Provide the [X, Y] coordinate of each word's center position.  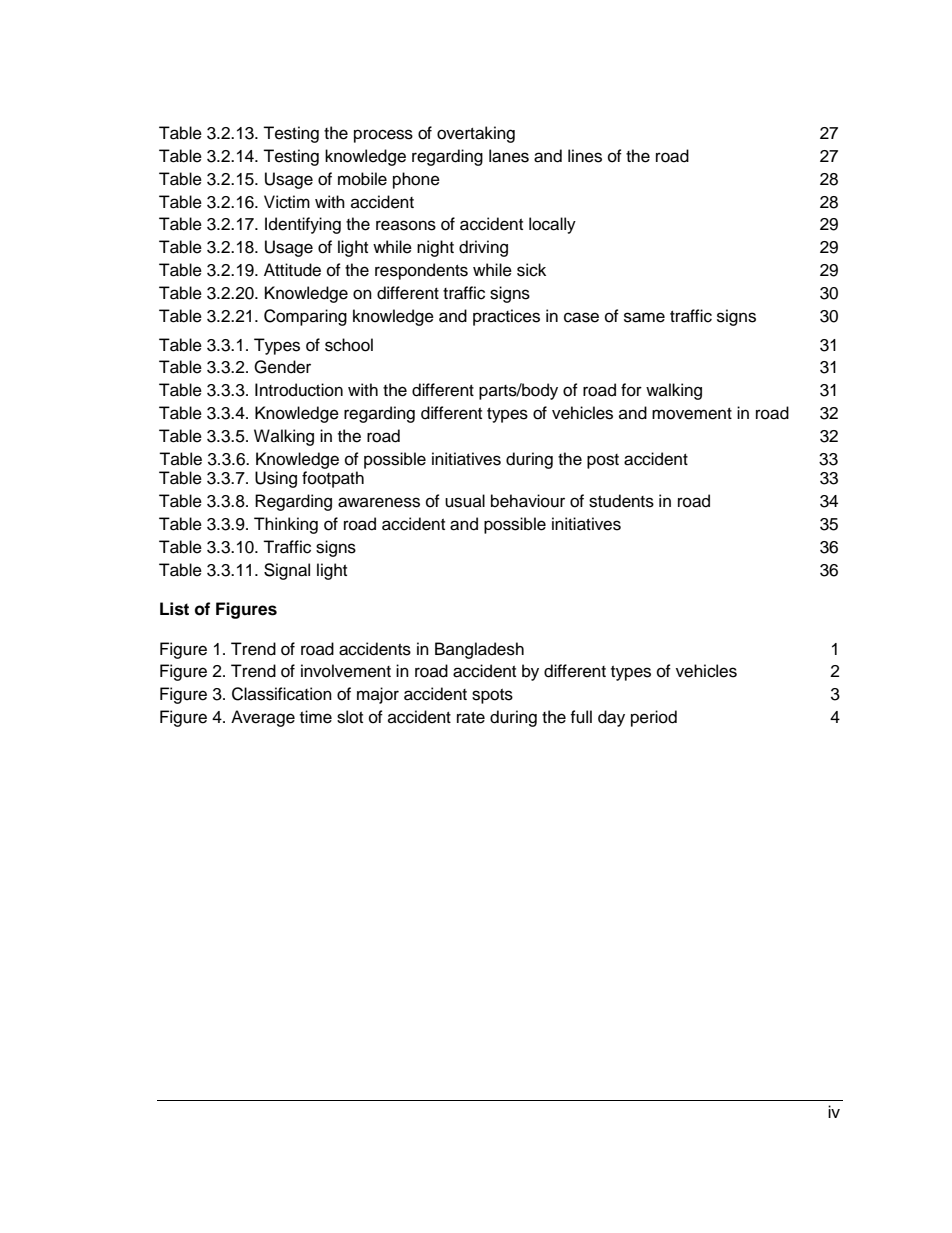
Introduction [299, 390]
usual [465, 501]
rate [471, 718]
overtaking [476, 134]
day [611, 718]
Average [263, 718]
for [631, 390]
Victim [287, 202]
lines [585, 156]
